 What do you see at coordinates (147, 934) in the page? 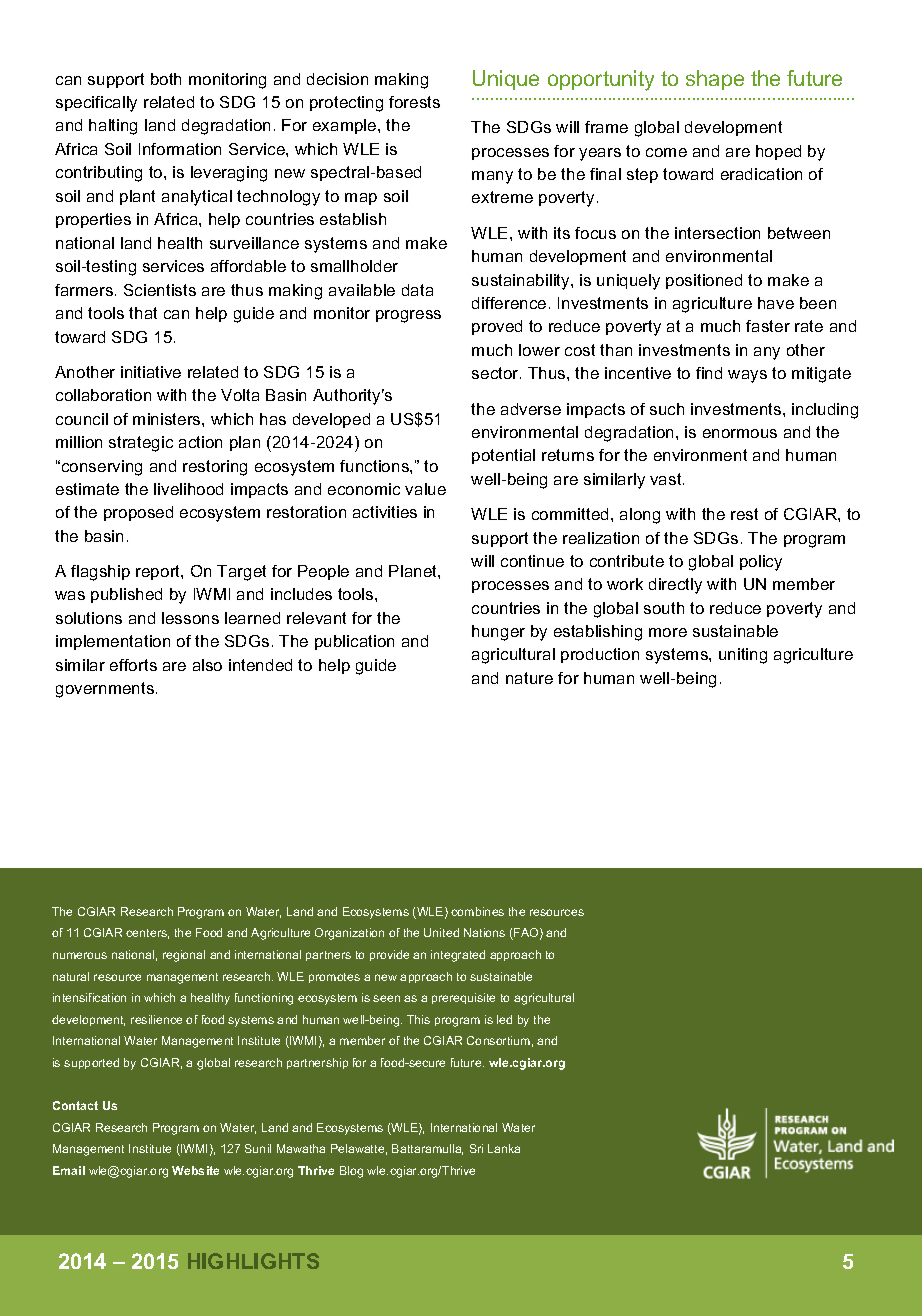
I see `centers` at bounding box center [147, 934].
